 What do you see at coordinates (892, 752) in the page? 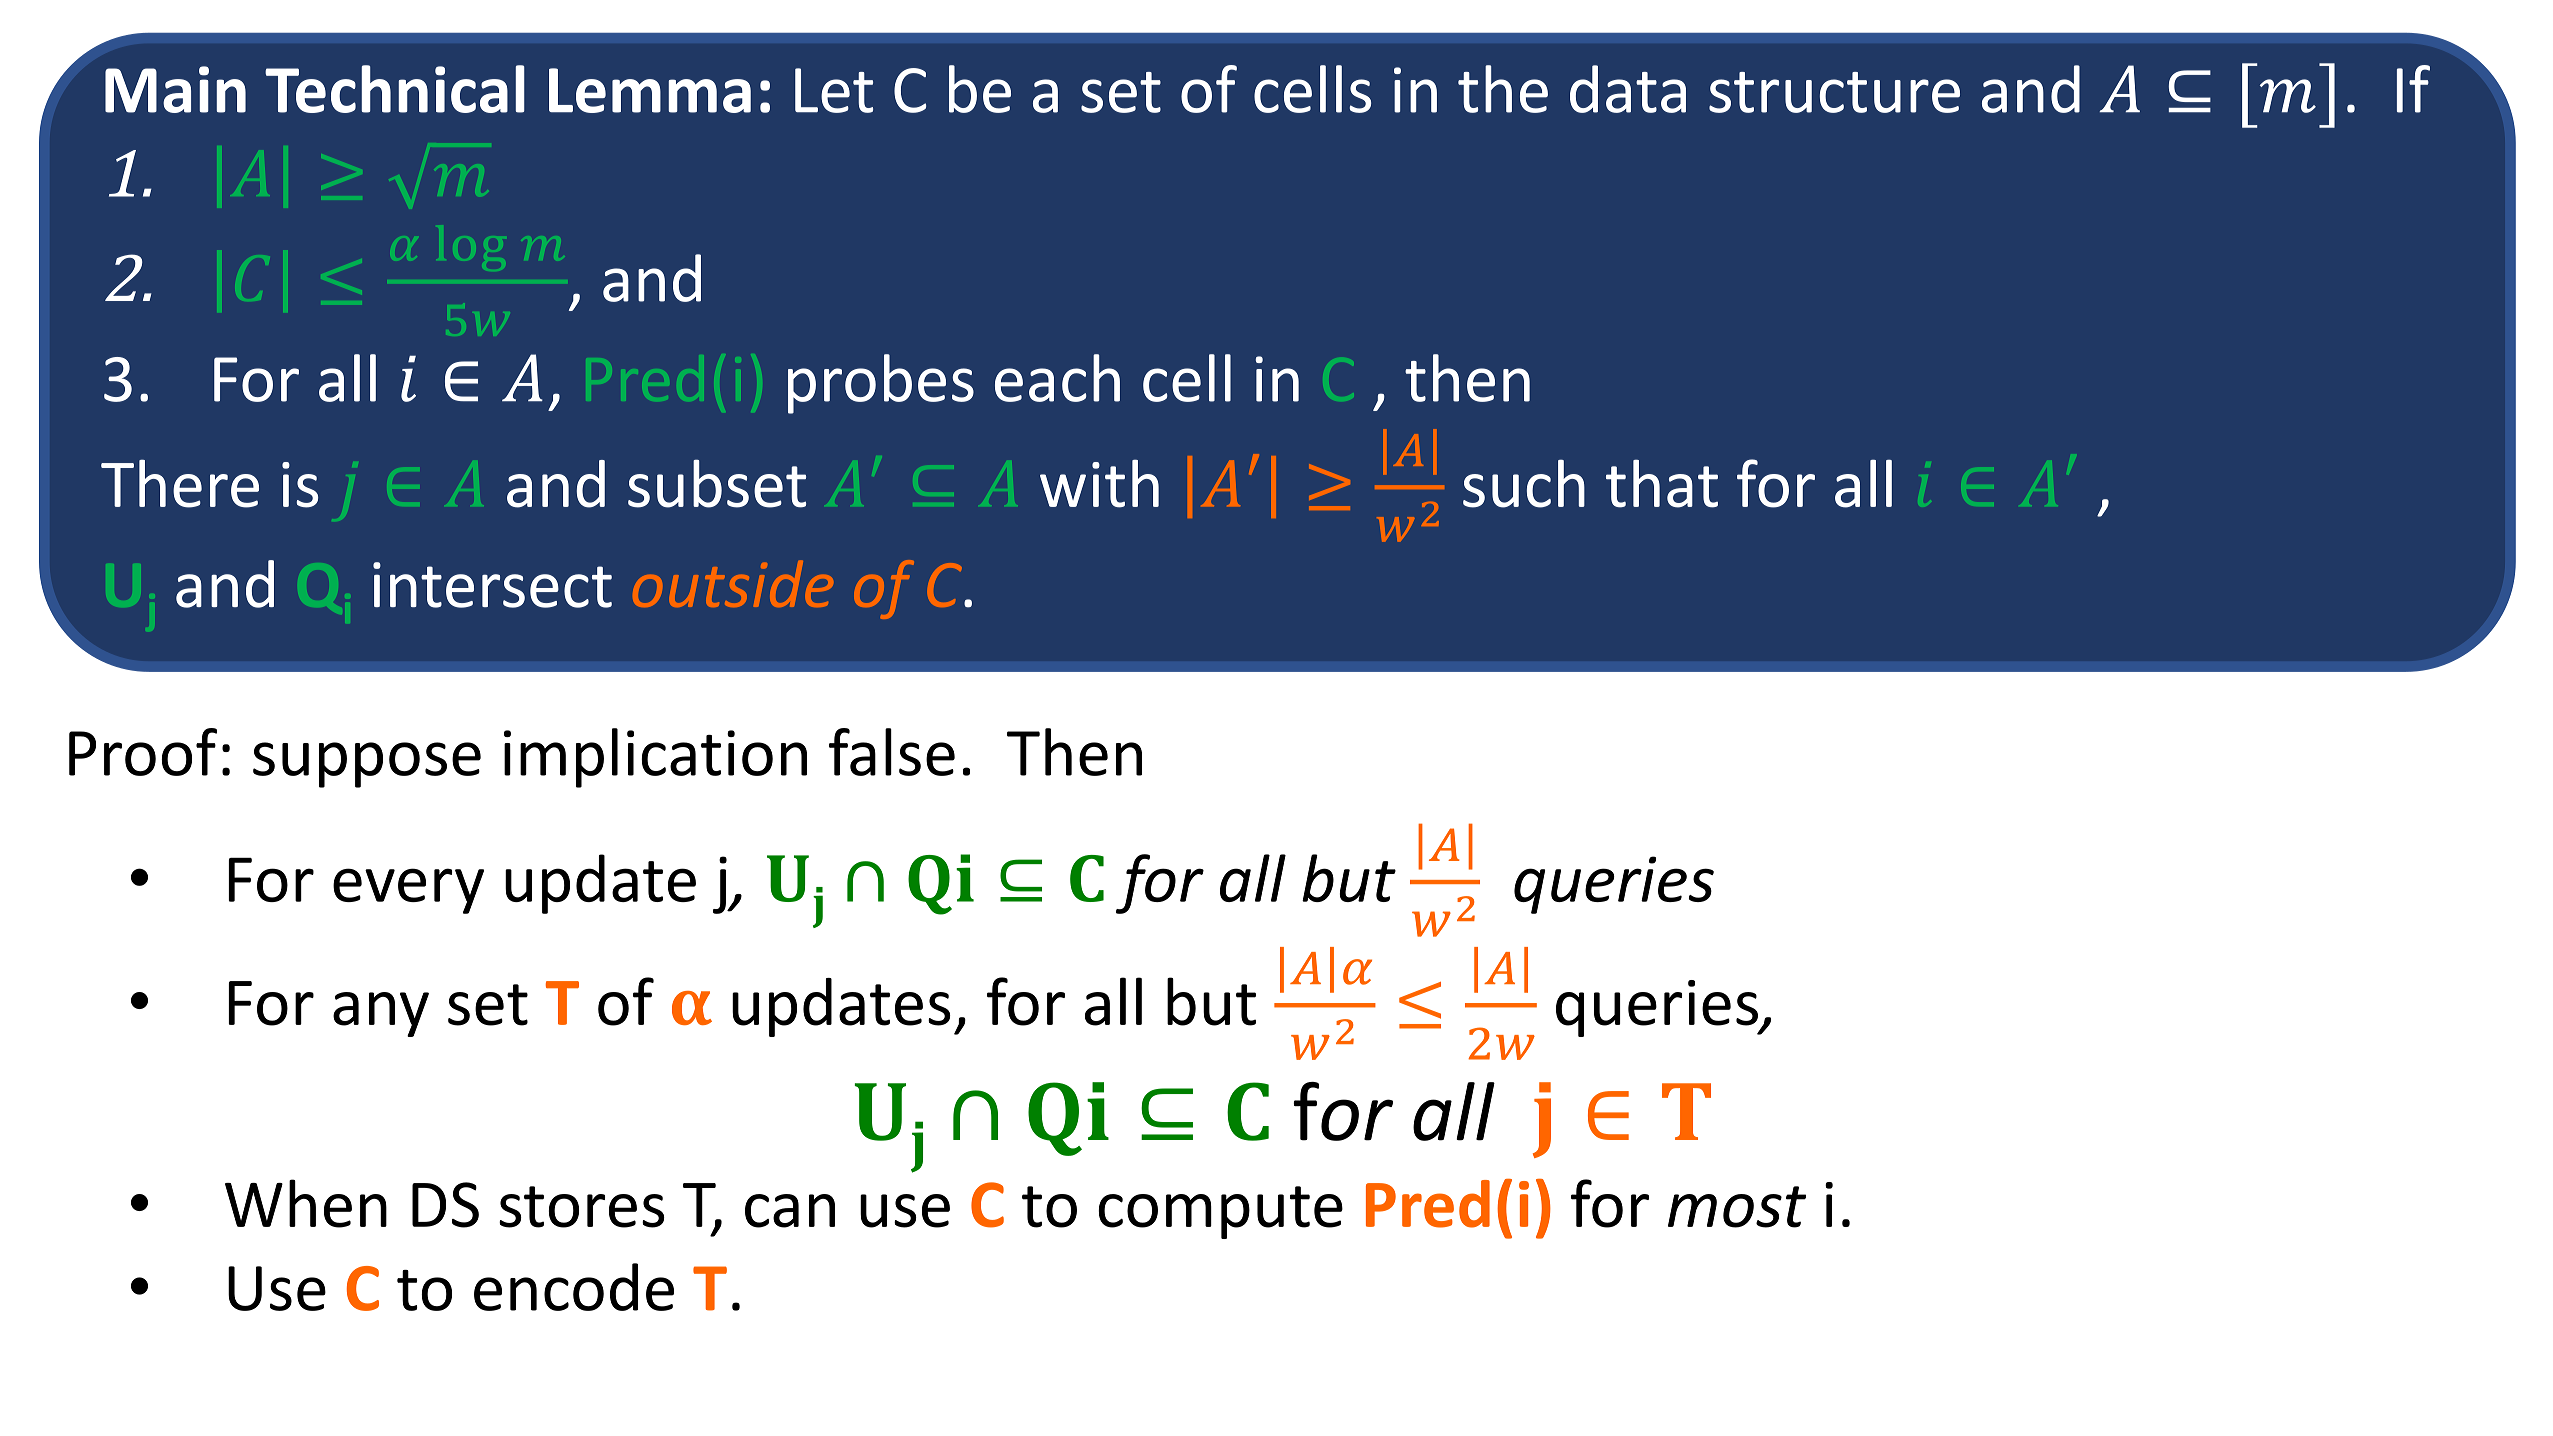
I see `false` at bounding box center [892, 752].
